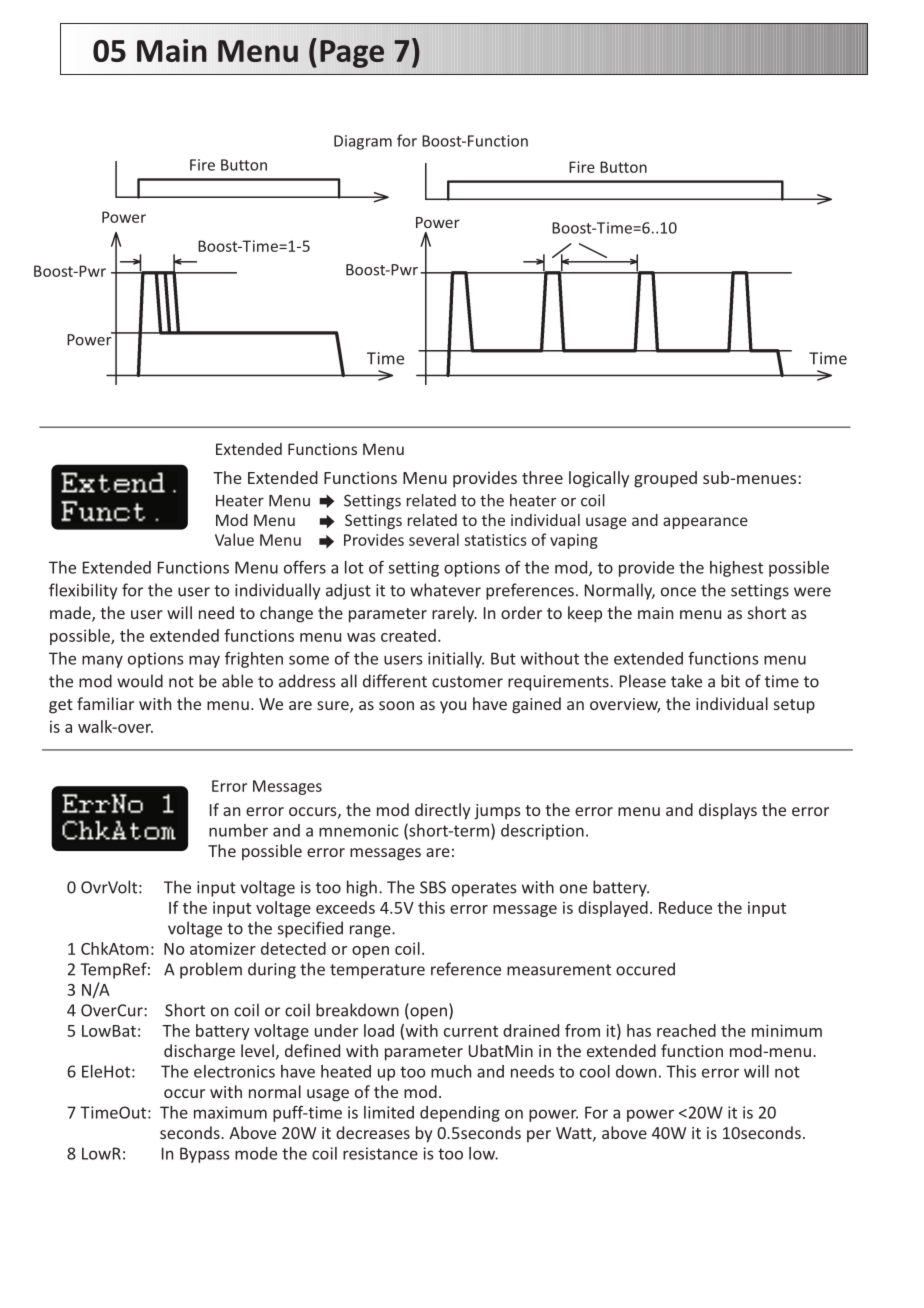  What do you see at coordinates (542, 477) in the screenshot?
I see `three` at bounding box center [542, 477].
